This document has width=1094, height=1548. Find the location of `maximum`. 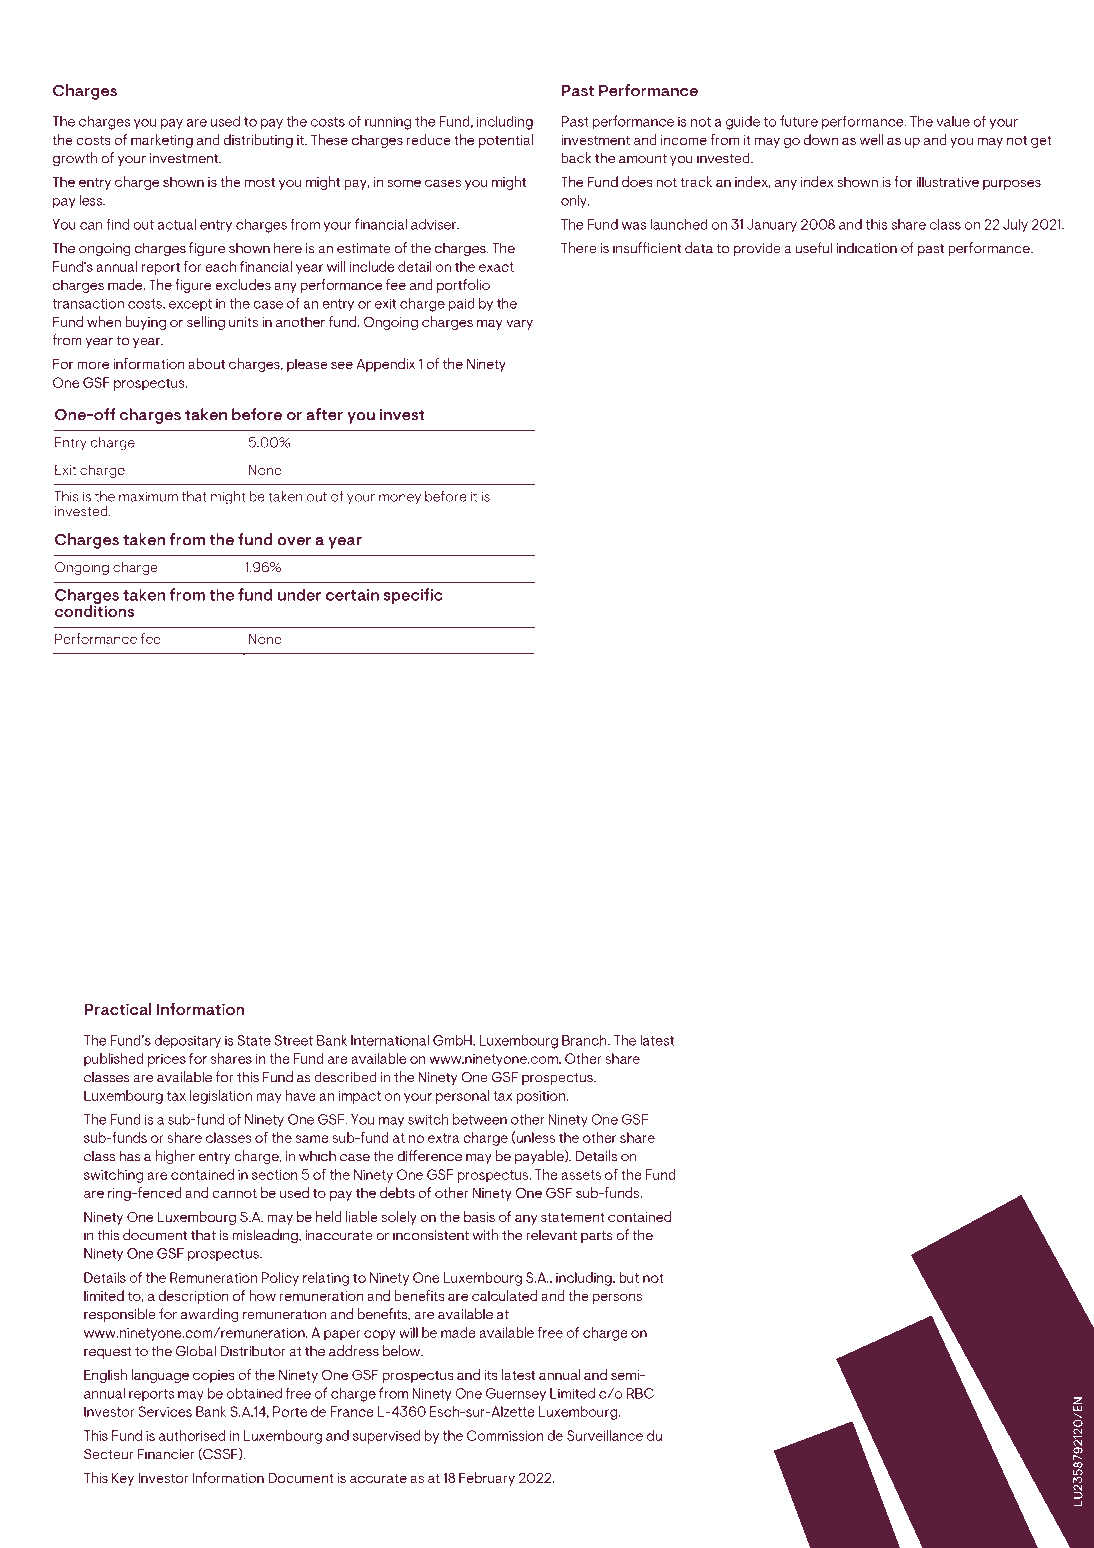

maximum is located at coordinates (148, 496).
